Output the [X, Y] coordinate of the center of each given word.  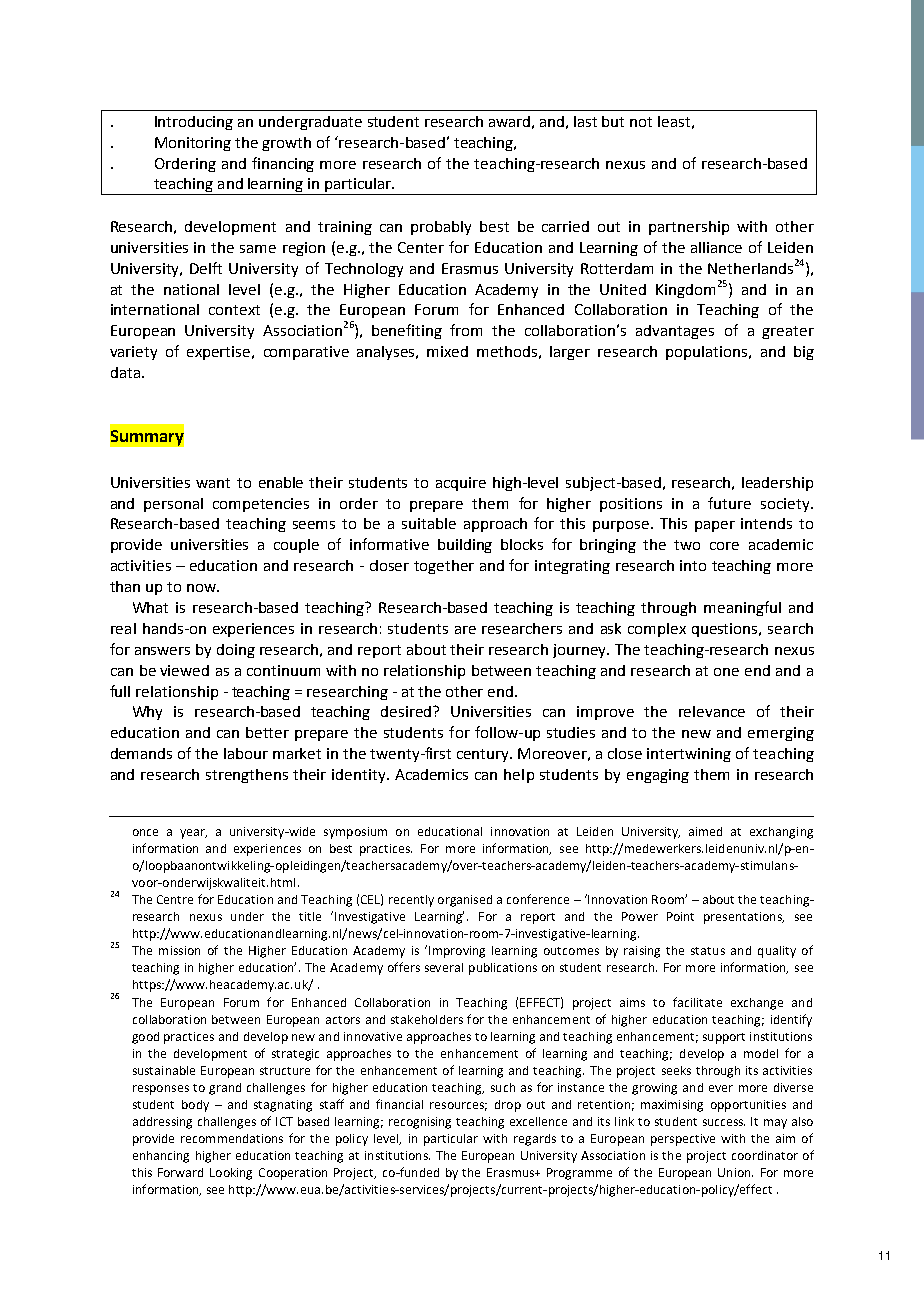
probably [441, 228]
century [484, 755]
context [234, 310]
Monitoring [193, 144]
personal [173, 505]
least [674, 121]
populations [708, 353]
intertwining [689, 755]
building [465, 546]
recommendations [232, 1138]
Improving [457, 952]
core [724, 546]
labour [246, 753]
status [708, 951]
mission [179, 950]
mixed [447, 351]
